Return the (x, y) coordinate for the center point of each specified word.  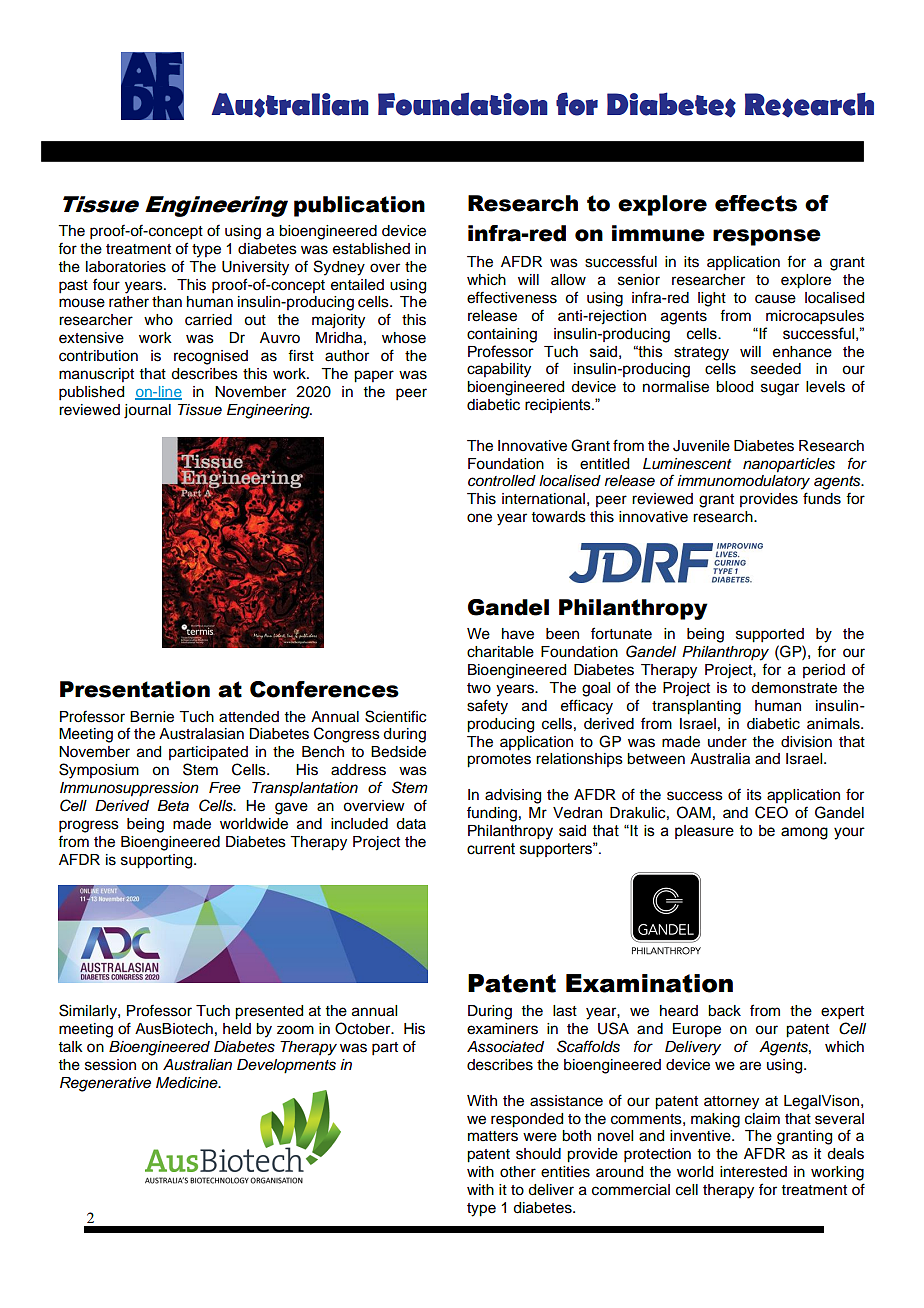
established (371, 249)
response (767, 237)
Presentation (135, 689)
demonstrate (794, 688)
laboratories (126, 267)
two (479, 688)
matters (493, 1136)
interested (753, 1172)
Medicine (188, 1083)
